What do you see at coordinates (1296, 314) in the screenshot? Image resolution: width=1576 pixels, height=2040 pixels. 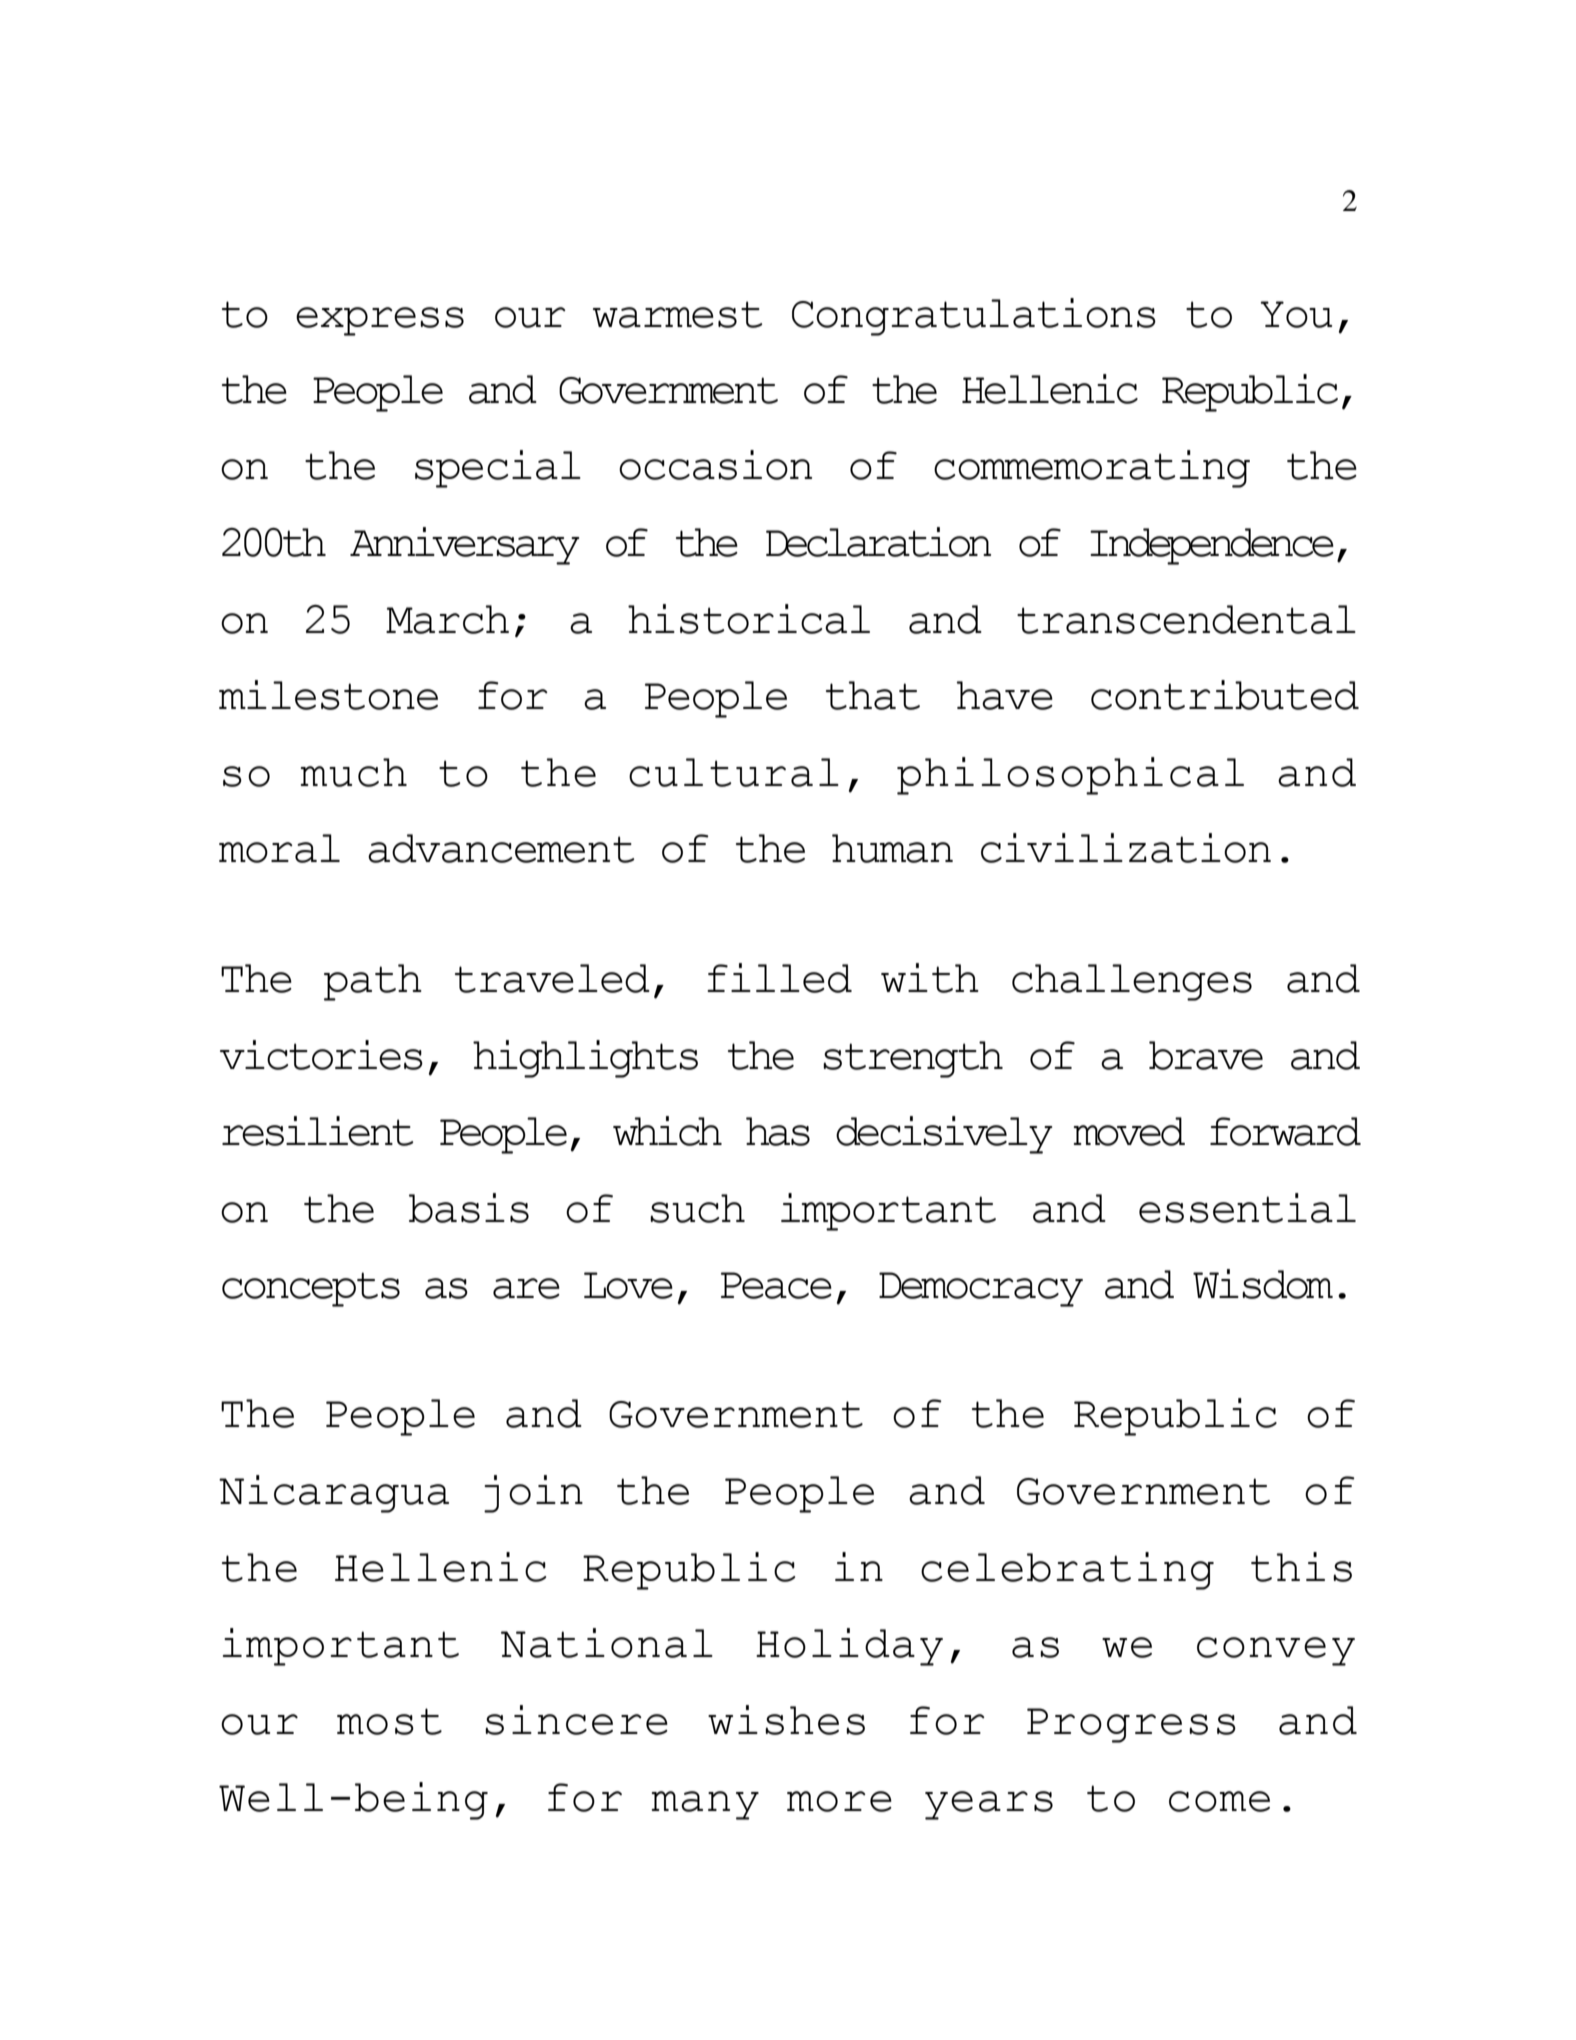 I see `You` at bounding box center [1296, 314].
